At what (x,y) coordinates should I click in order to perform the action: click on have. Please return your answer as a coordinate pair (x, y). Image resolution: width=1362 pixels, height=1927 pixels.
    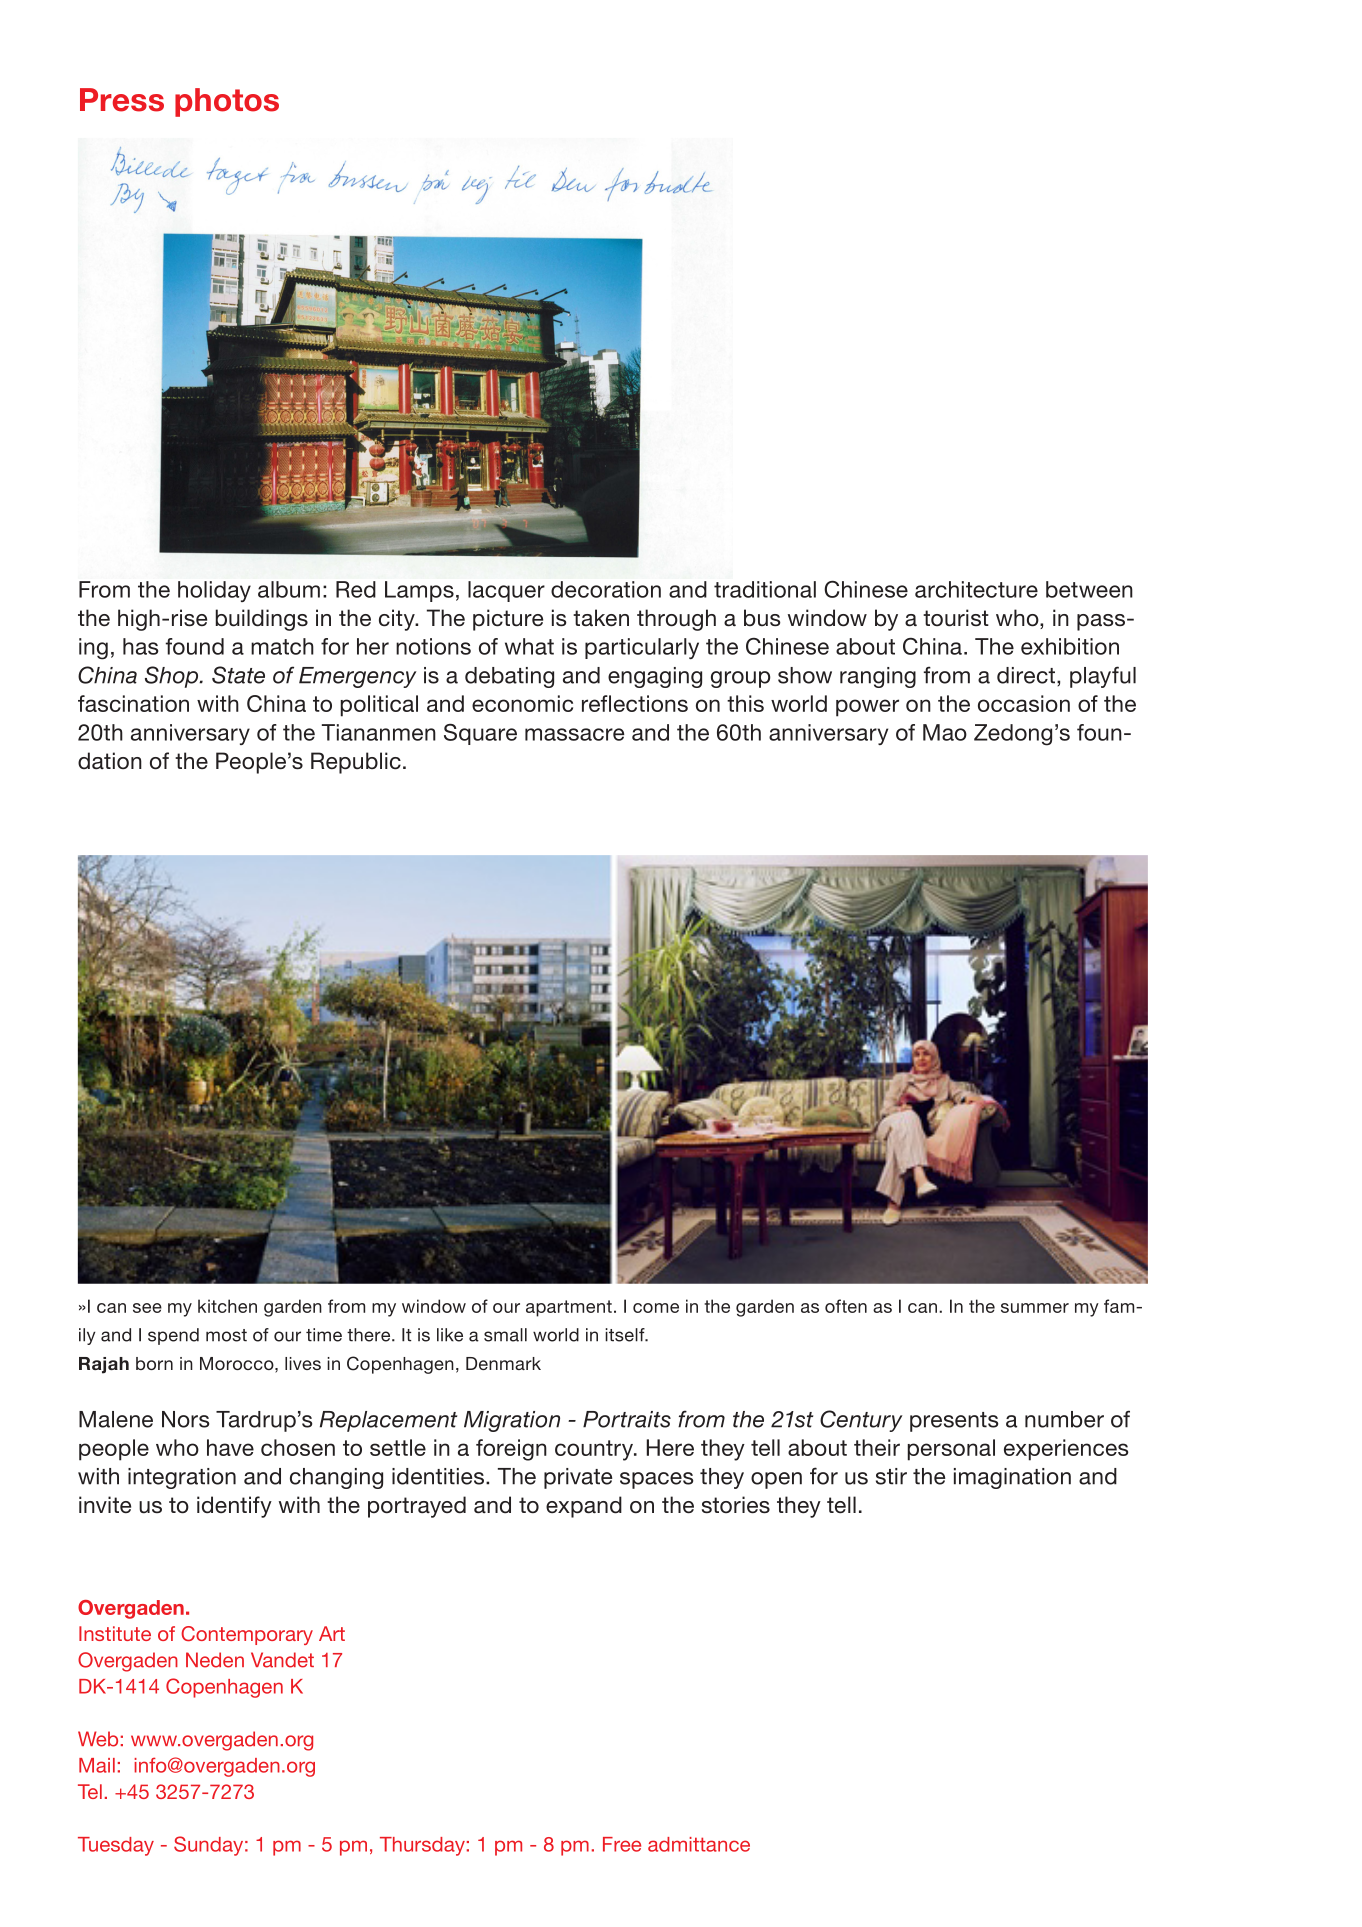
    Looking at the image, I should click on (230, 1447).
